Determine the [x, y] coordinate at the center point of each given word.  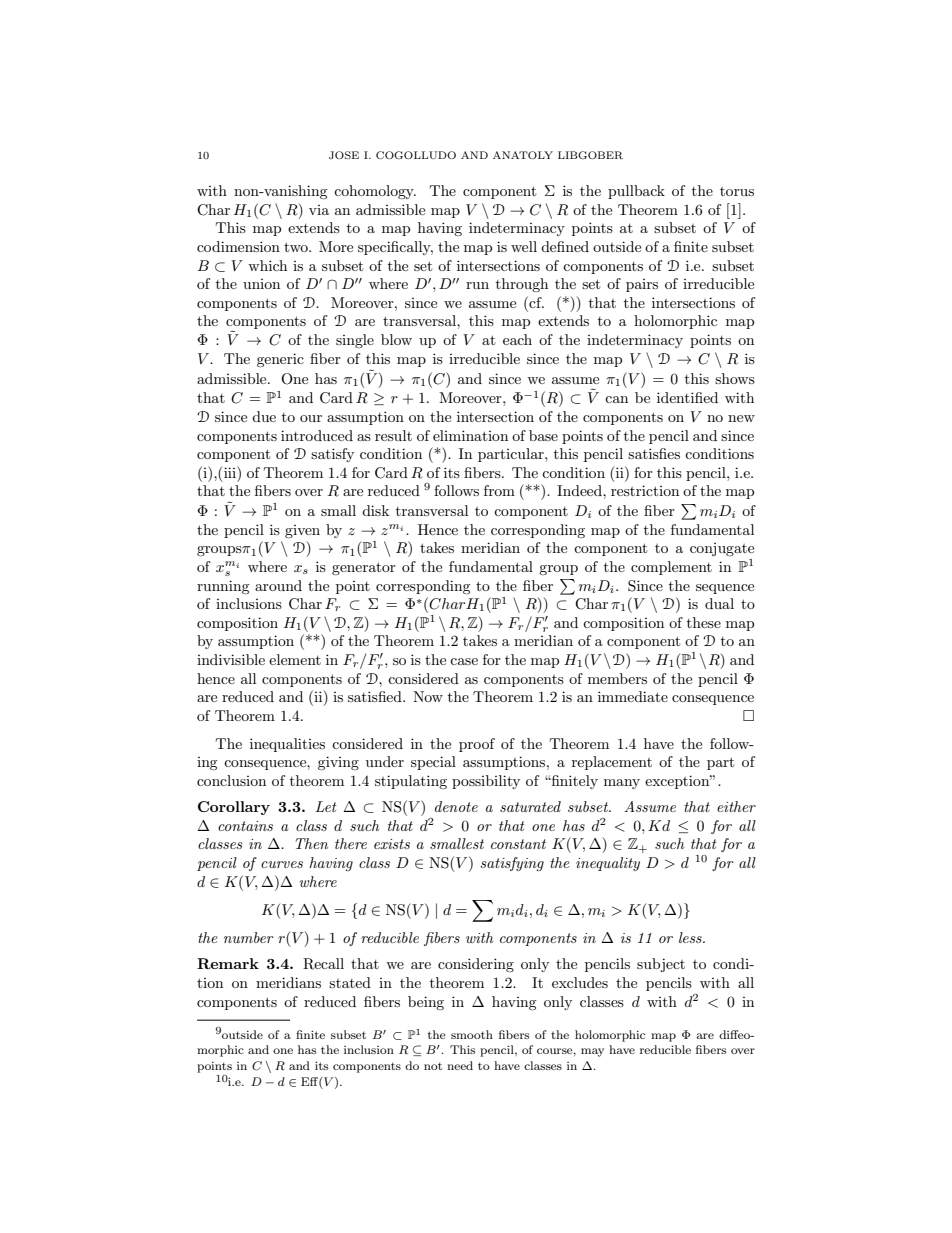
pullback [636, 192]
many [622, 784]
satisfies [654, 453]
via [319, 210]
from [499, 490]
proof [477, 745]
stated [350, 982]
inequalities [287, 745]
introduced [317, 435]
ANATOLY [523, 155]
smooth [472, 1034]
